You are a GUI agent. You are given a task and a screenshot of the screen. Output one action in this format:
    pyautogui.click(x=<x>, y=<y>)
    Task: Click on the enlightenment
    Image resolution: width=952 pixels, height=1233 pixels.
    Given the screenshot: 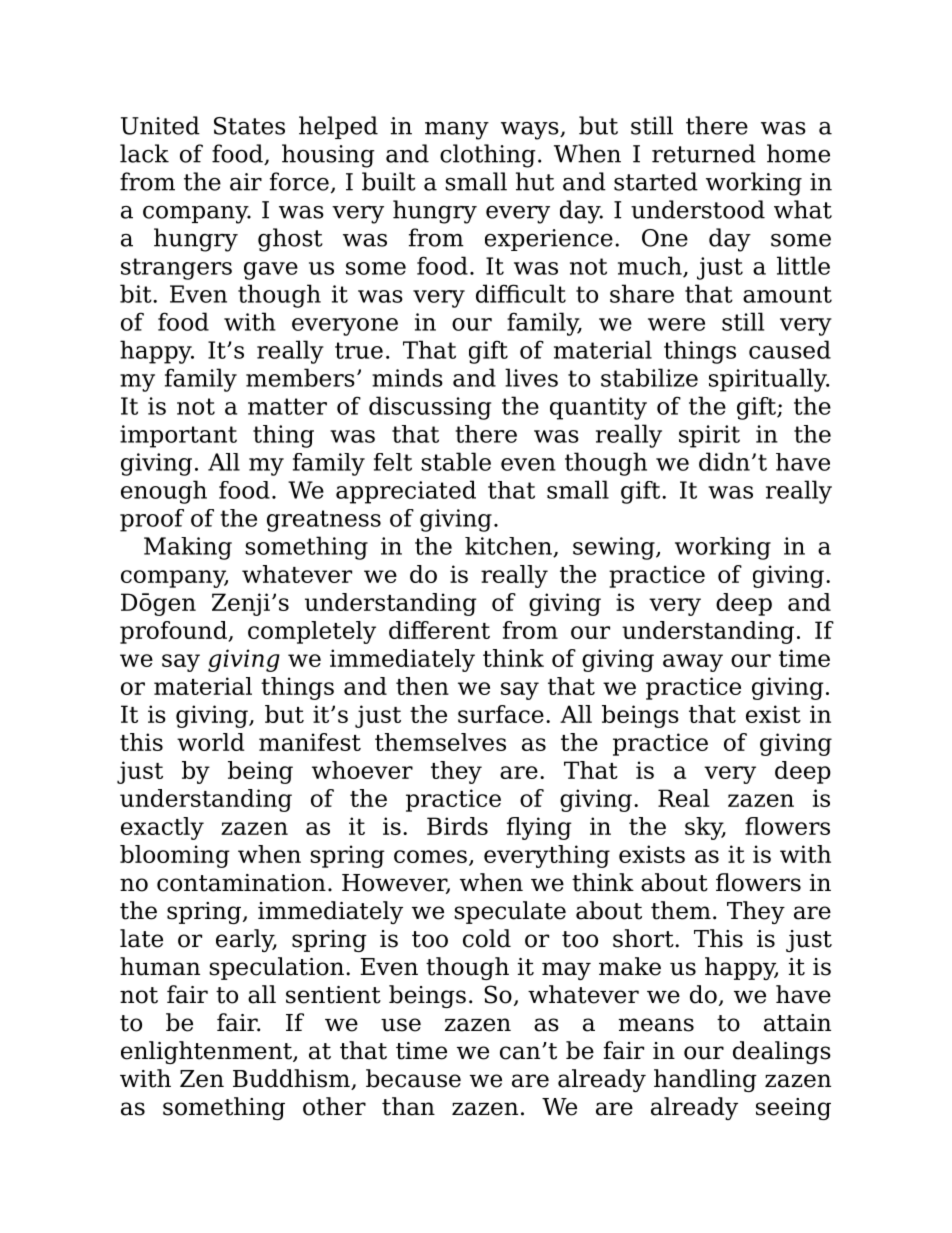 What is the action you would take?
    pyautogui.click(x=207, y=1052)
